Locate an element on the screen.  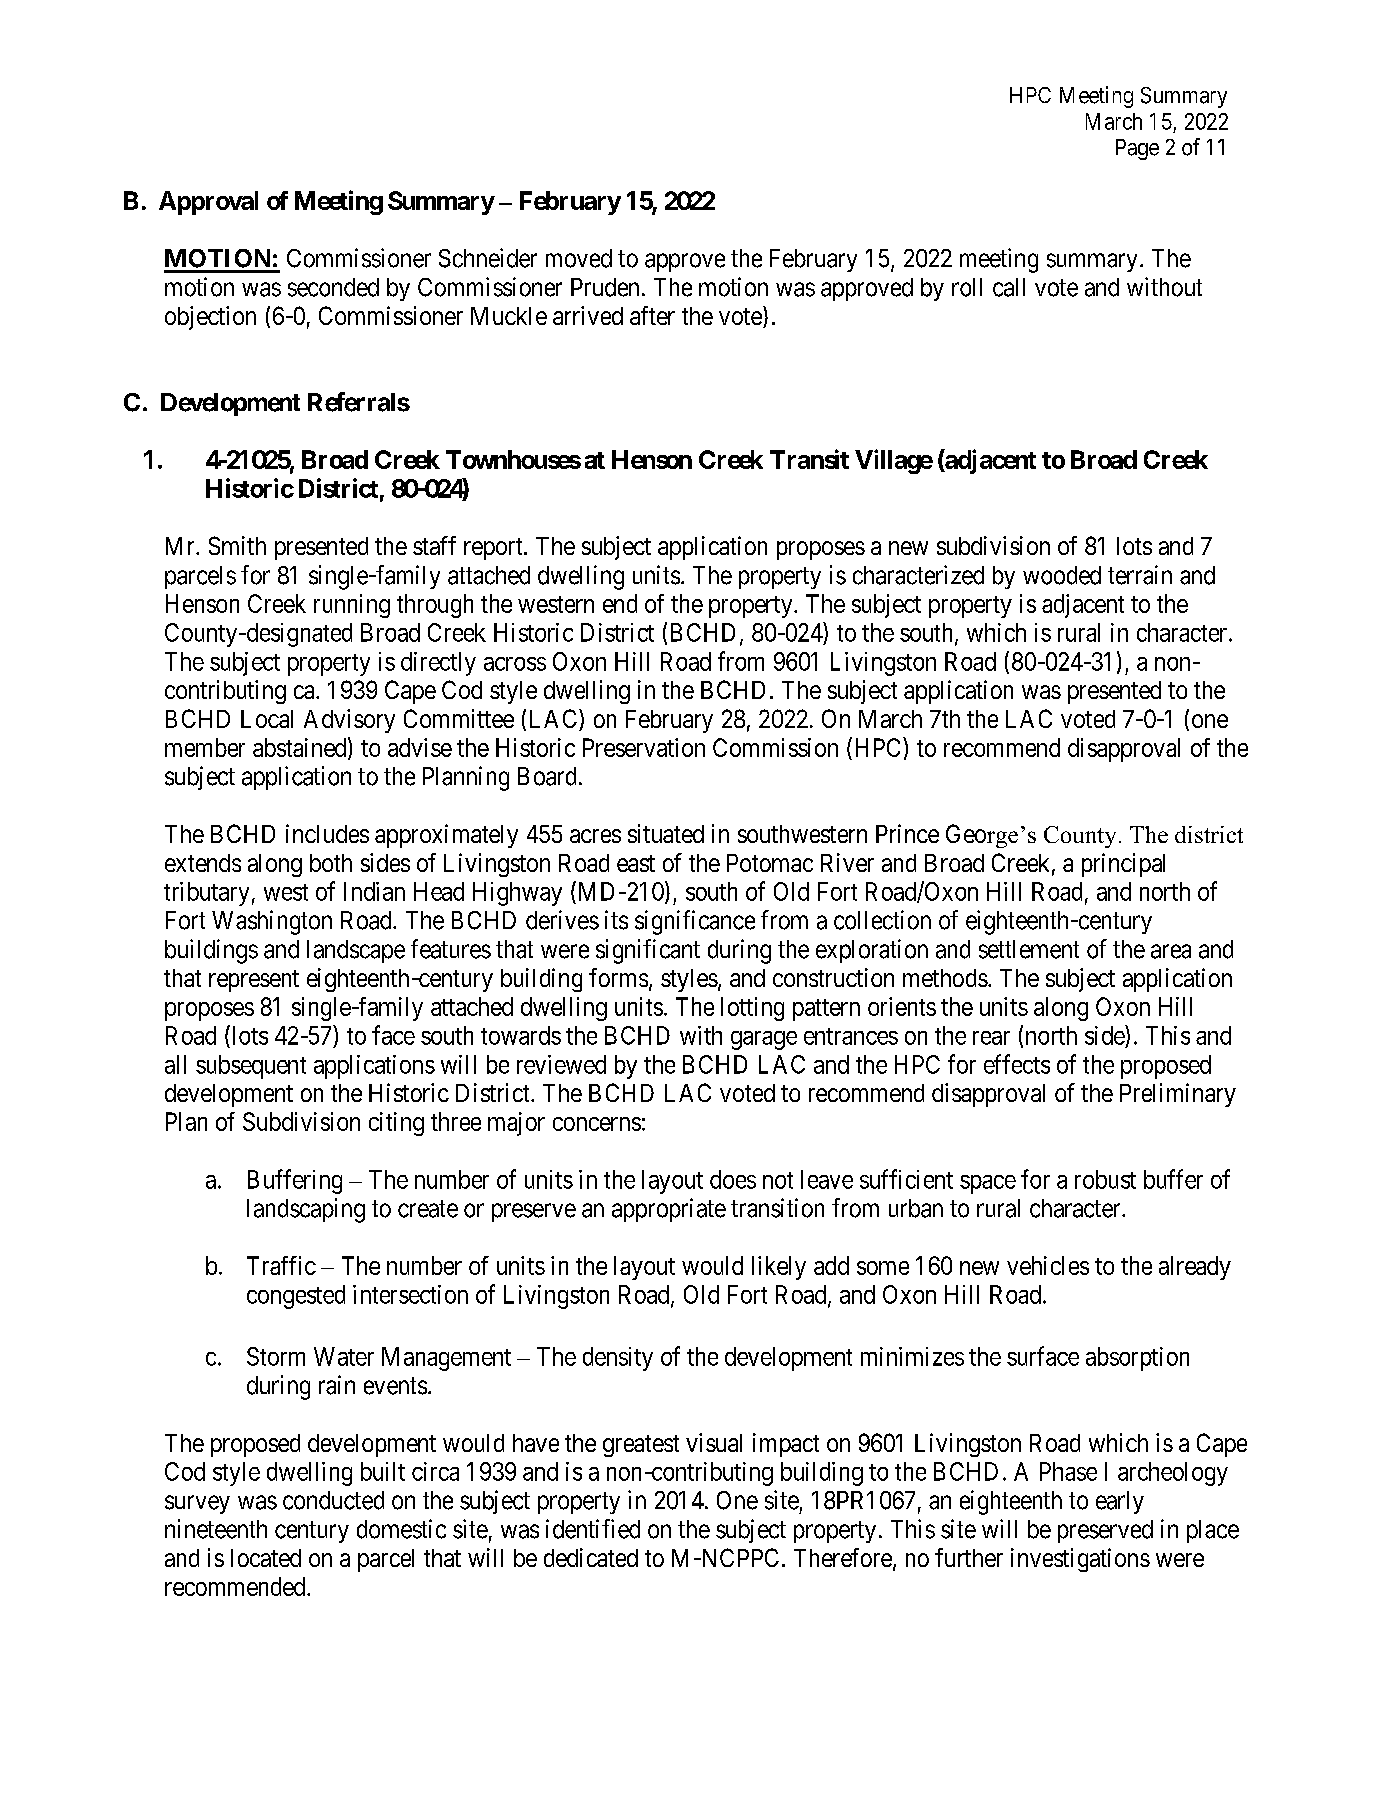
principal is located at coordinates (1123, 865).
